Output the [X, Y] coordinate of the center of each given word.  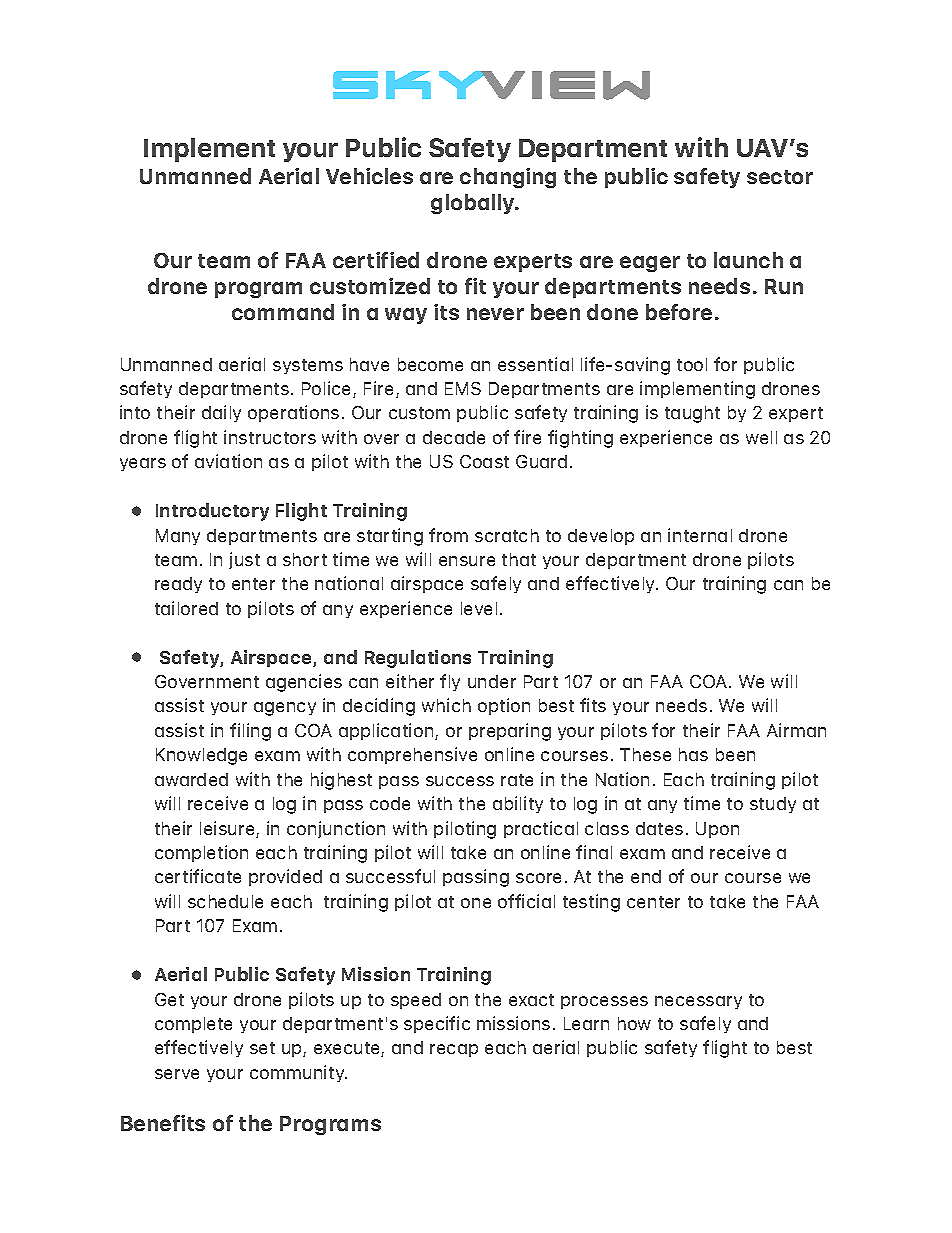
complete [193, 1025]
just [244, 560]
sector [780, 177]
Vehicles [369, 176]
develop [601, 537]
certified [376, 260]
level [479, 608]
